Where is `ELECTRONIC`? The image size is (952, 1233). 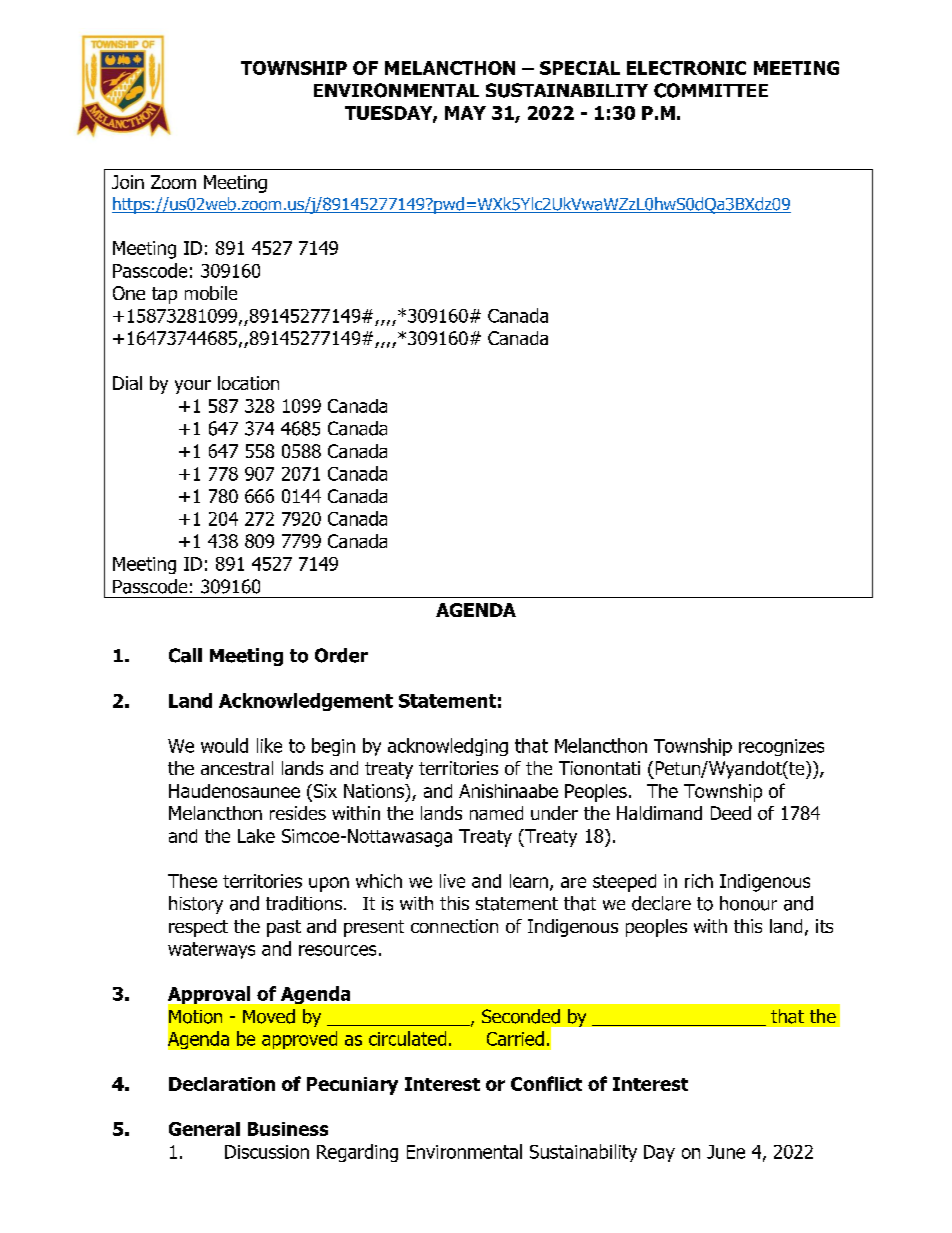
ELECTRONIC is located at coordinates (686, 68).
